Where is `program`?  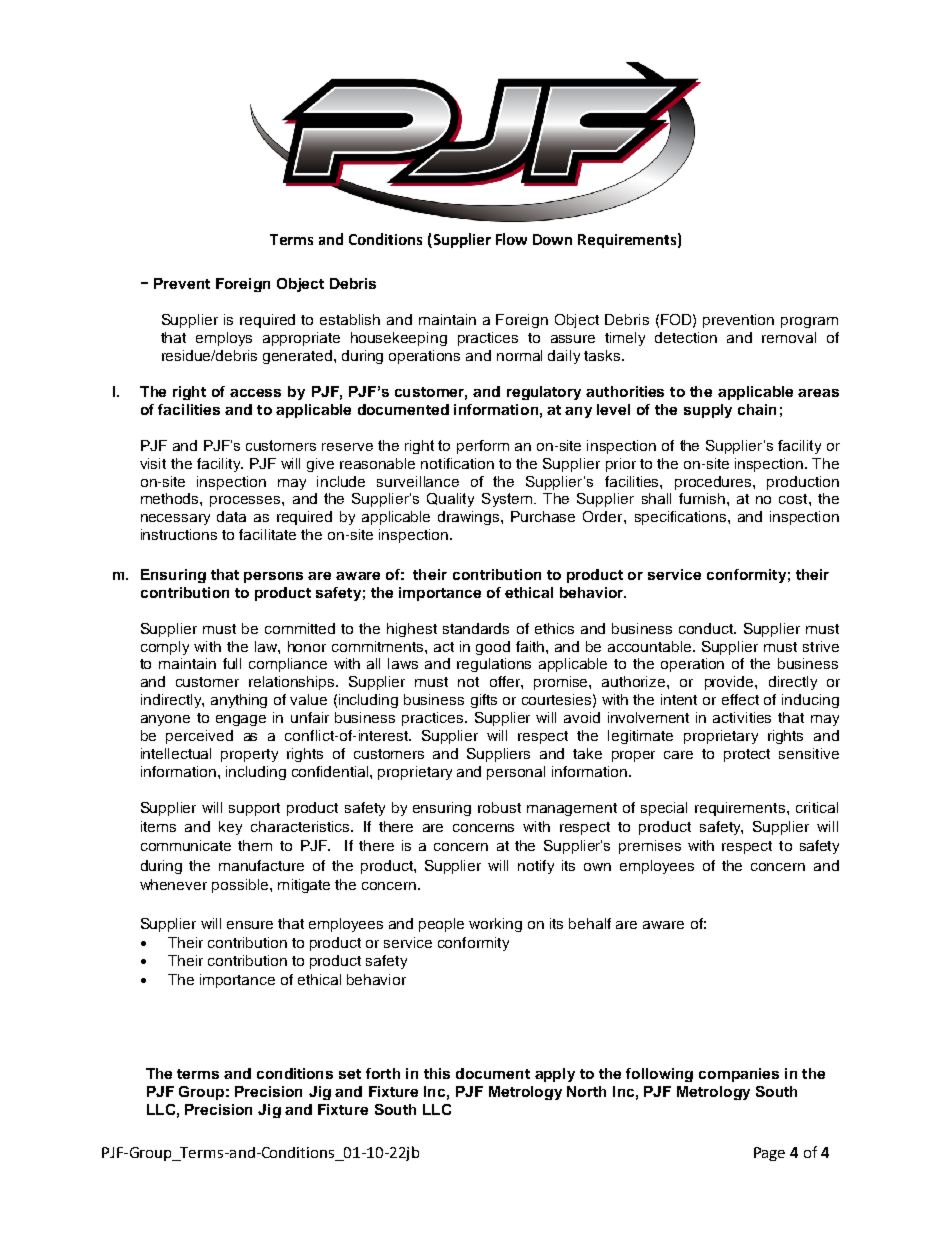
program is located at coordinates (809, 322).
